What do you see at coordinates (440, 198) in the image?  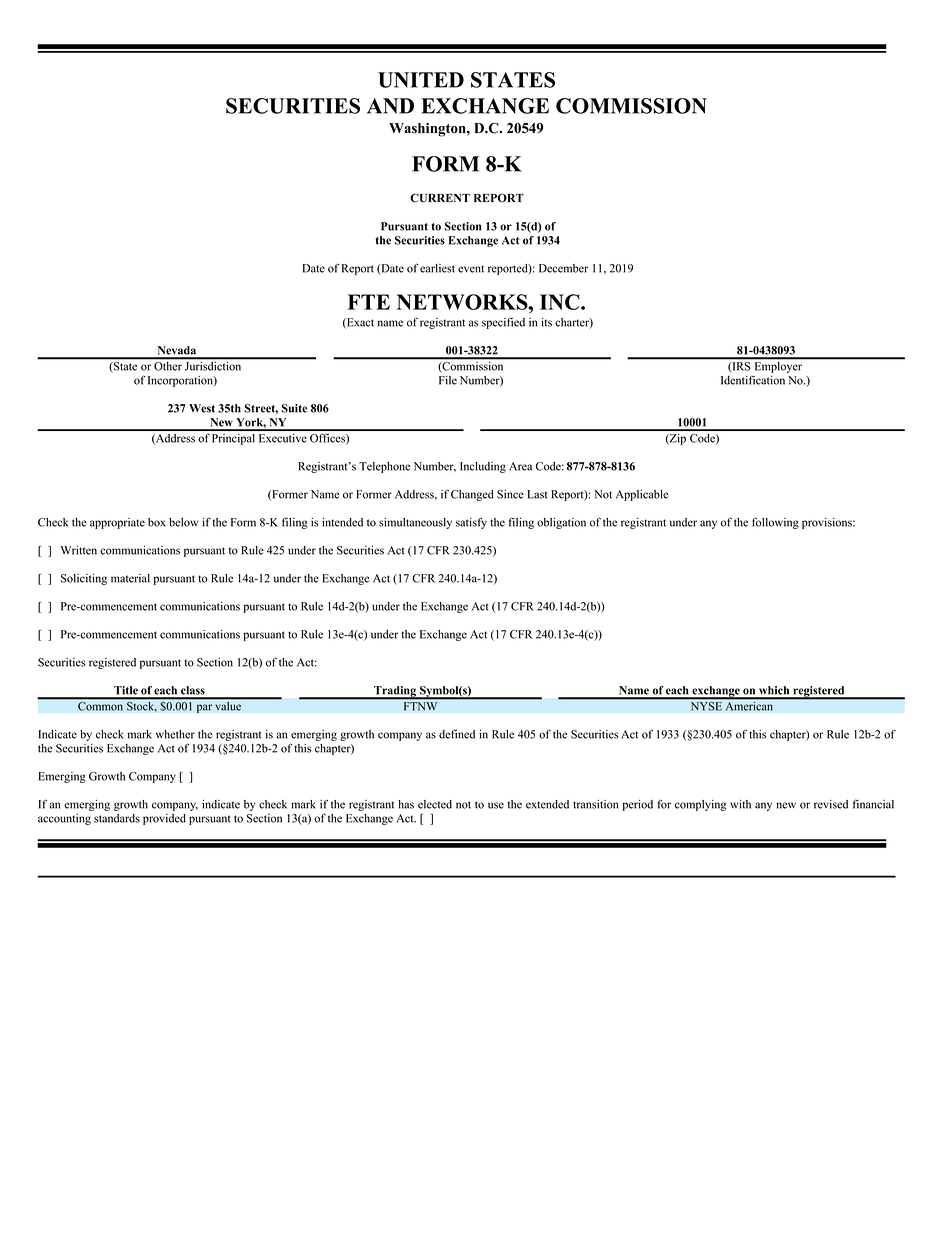 I see `CURRENT` at bounding box center [440, 198].
